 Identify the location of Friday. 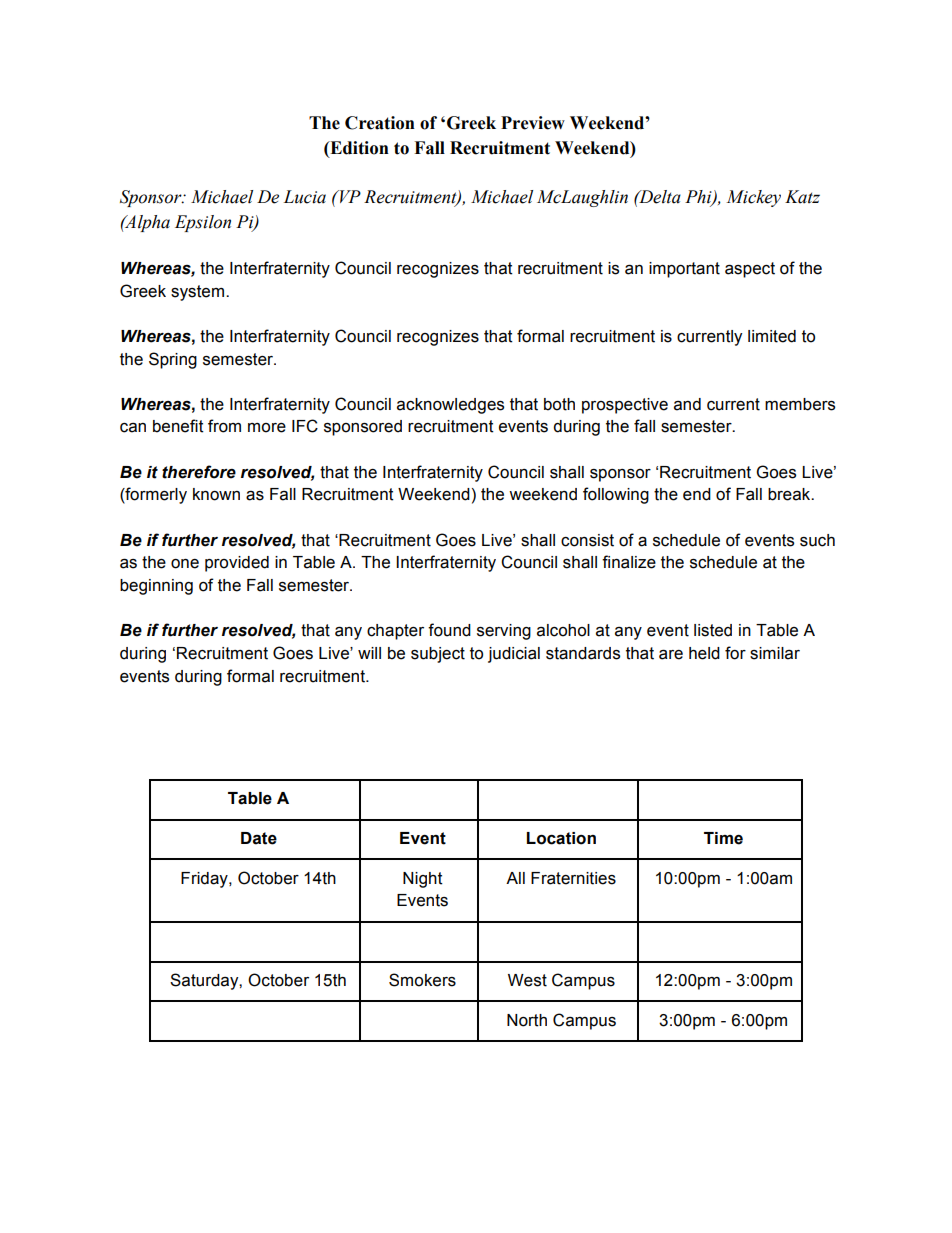
(205, 880).
